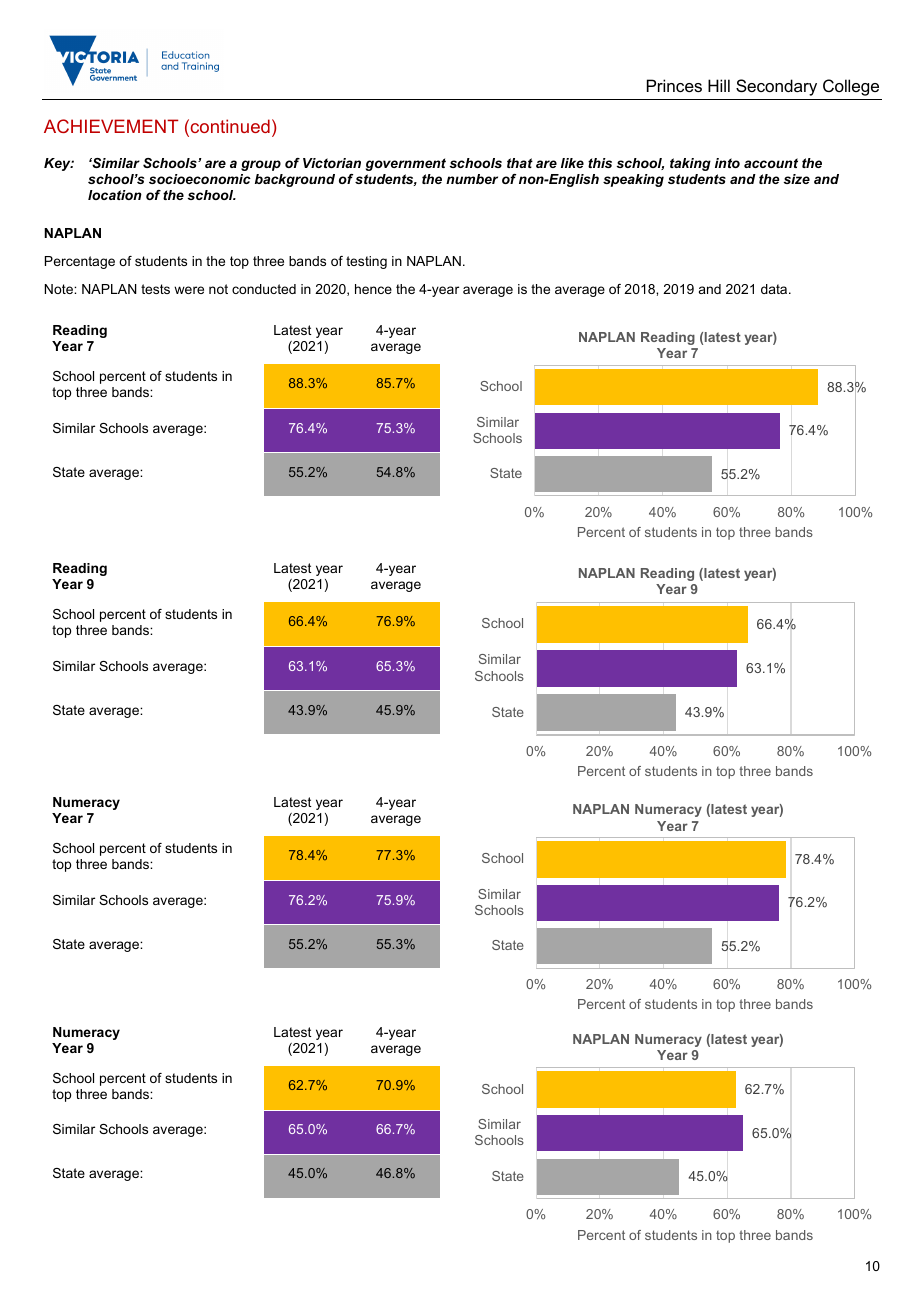 The width and height of the screenshot is (924, 1309). I want to click on Secondary, so click(776, 87).
